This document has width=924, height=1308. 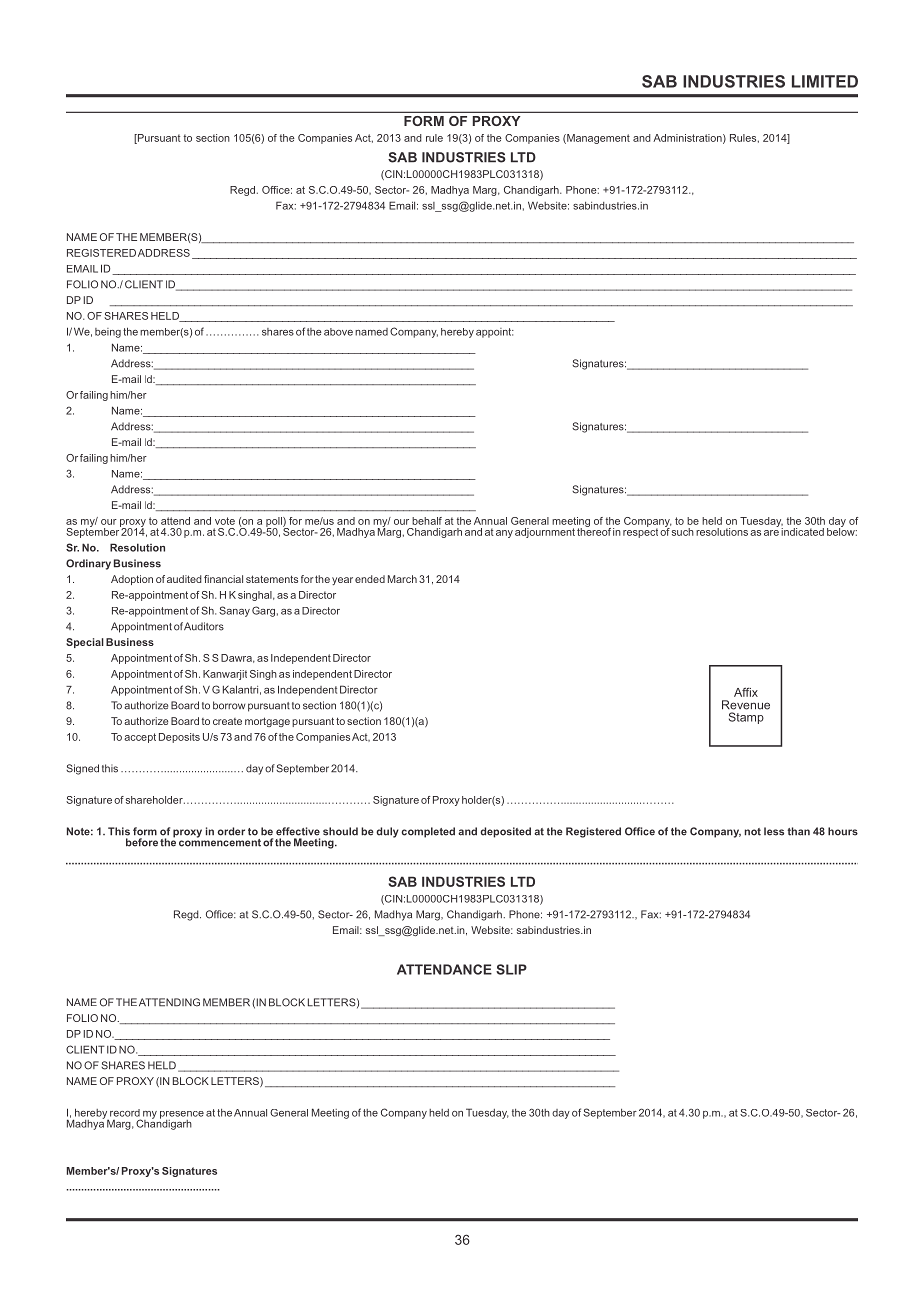 I want to click on above, so click(x=338, y=332).
